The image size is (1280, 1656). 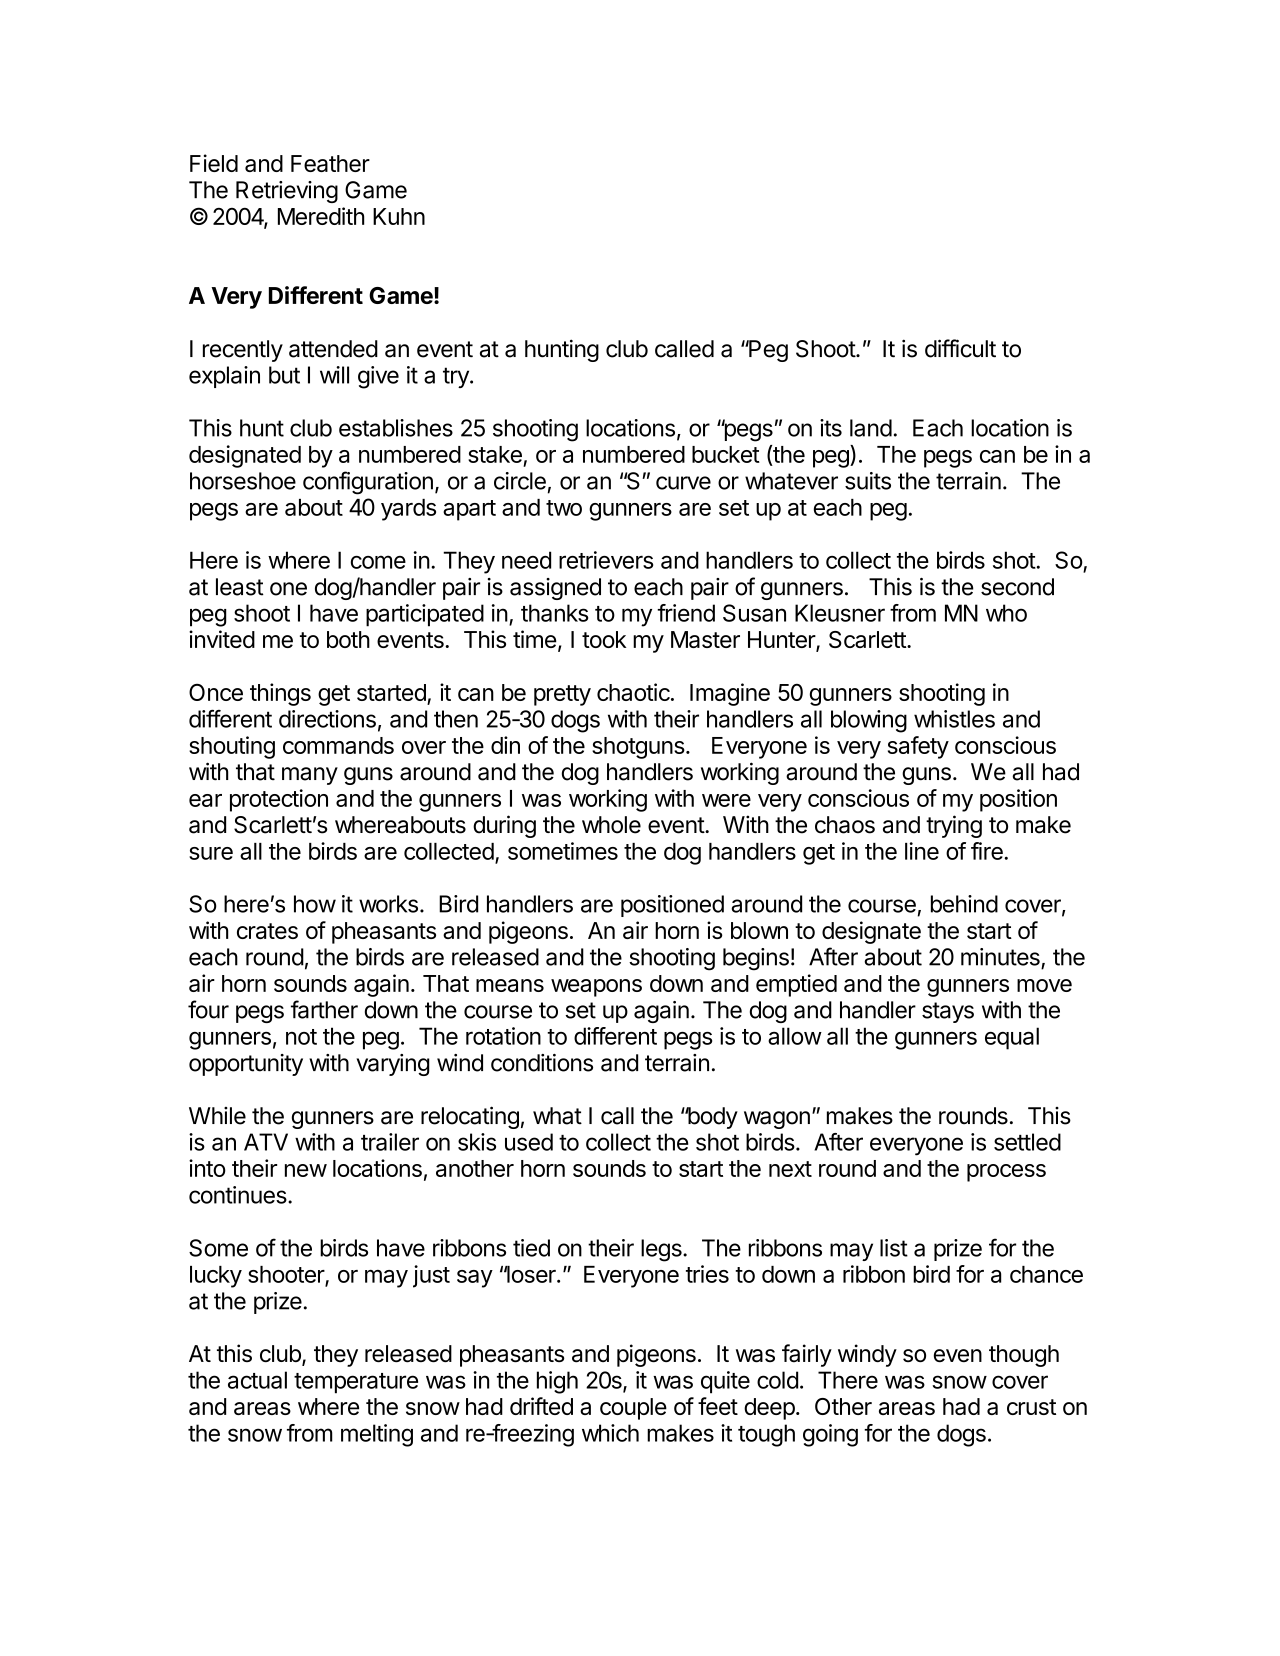 I want to click on temperature, so click(x=356, y=1383).
